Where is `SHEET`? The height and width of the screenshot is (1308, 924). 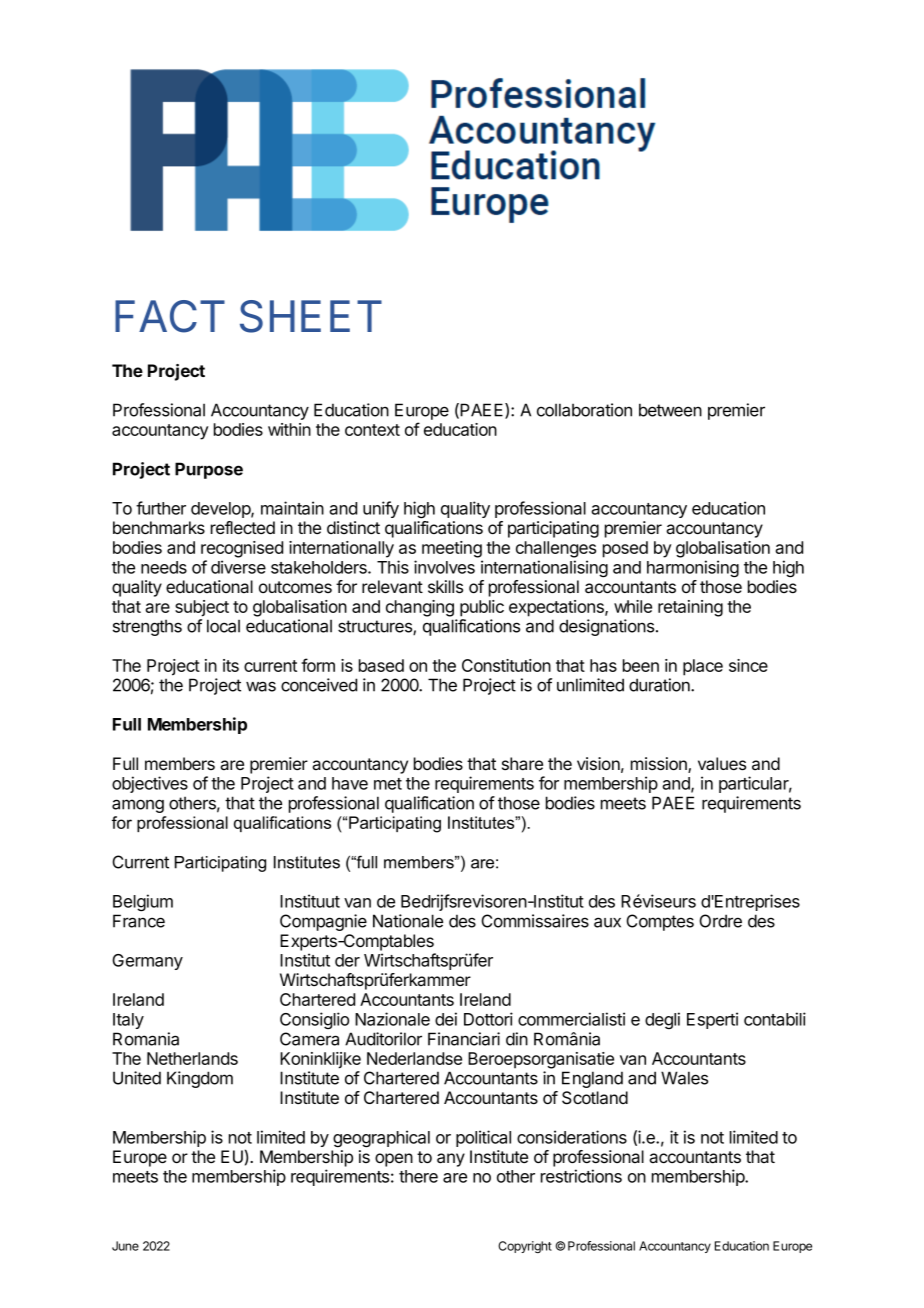 SHEET is located at coordinates (311, 316).
